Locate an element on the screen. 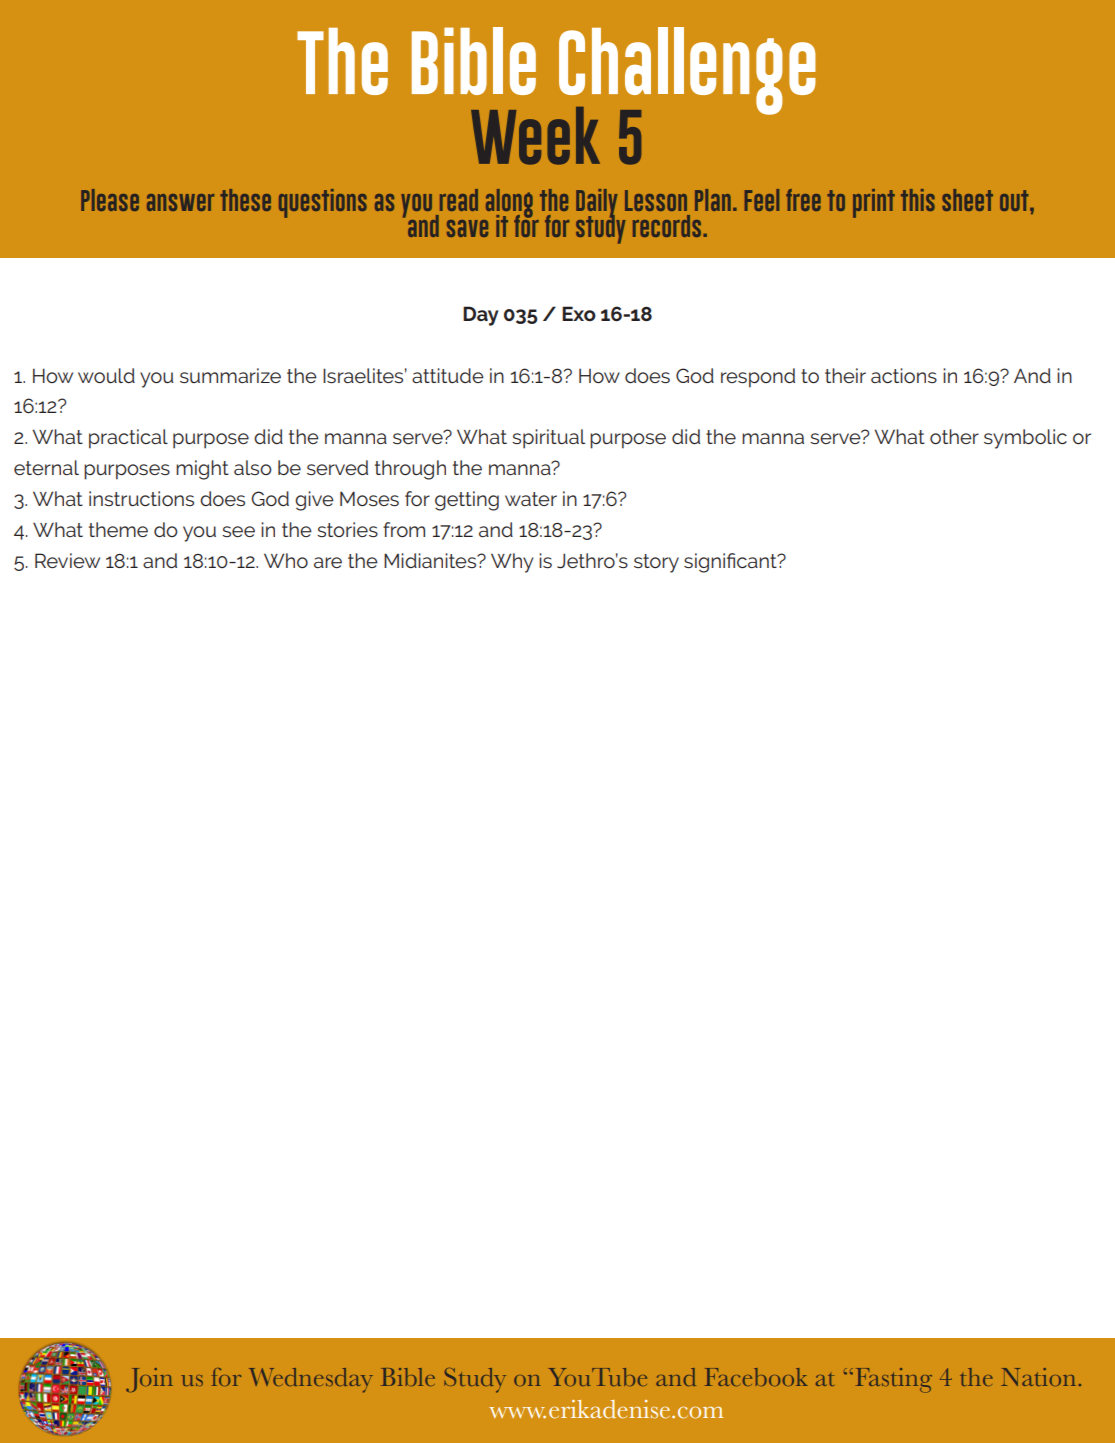 The image size is (1115, 1443). Why is located at coordinates (512, 563).
